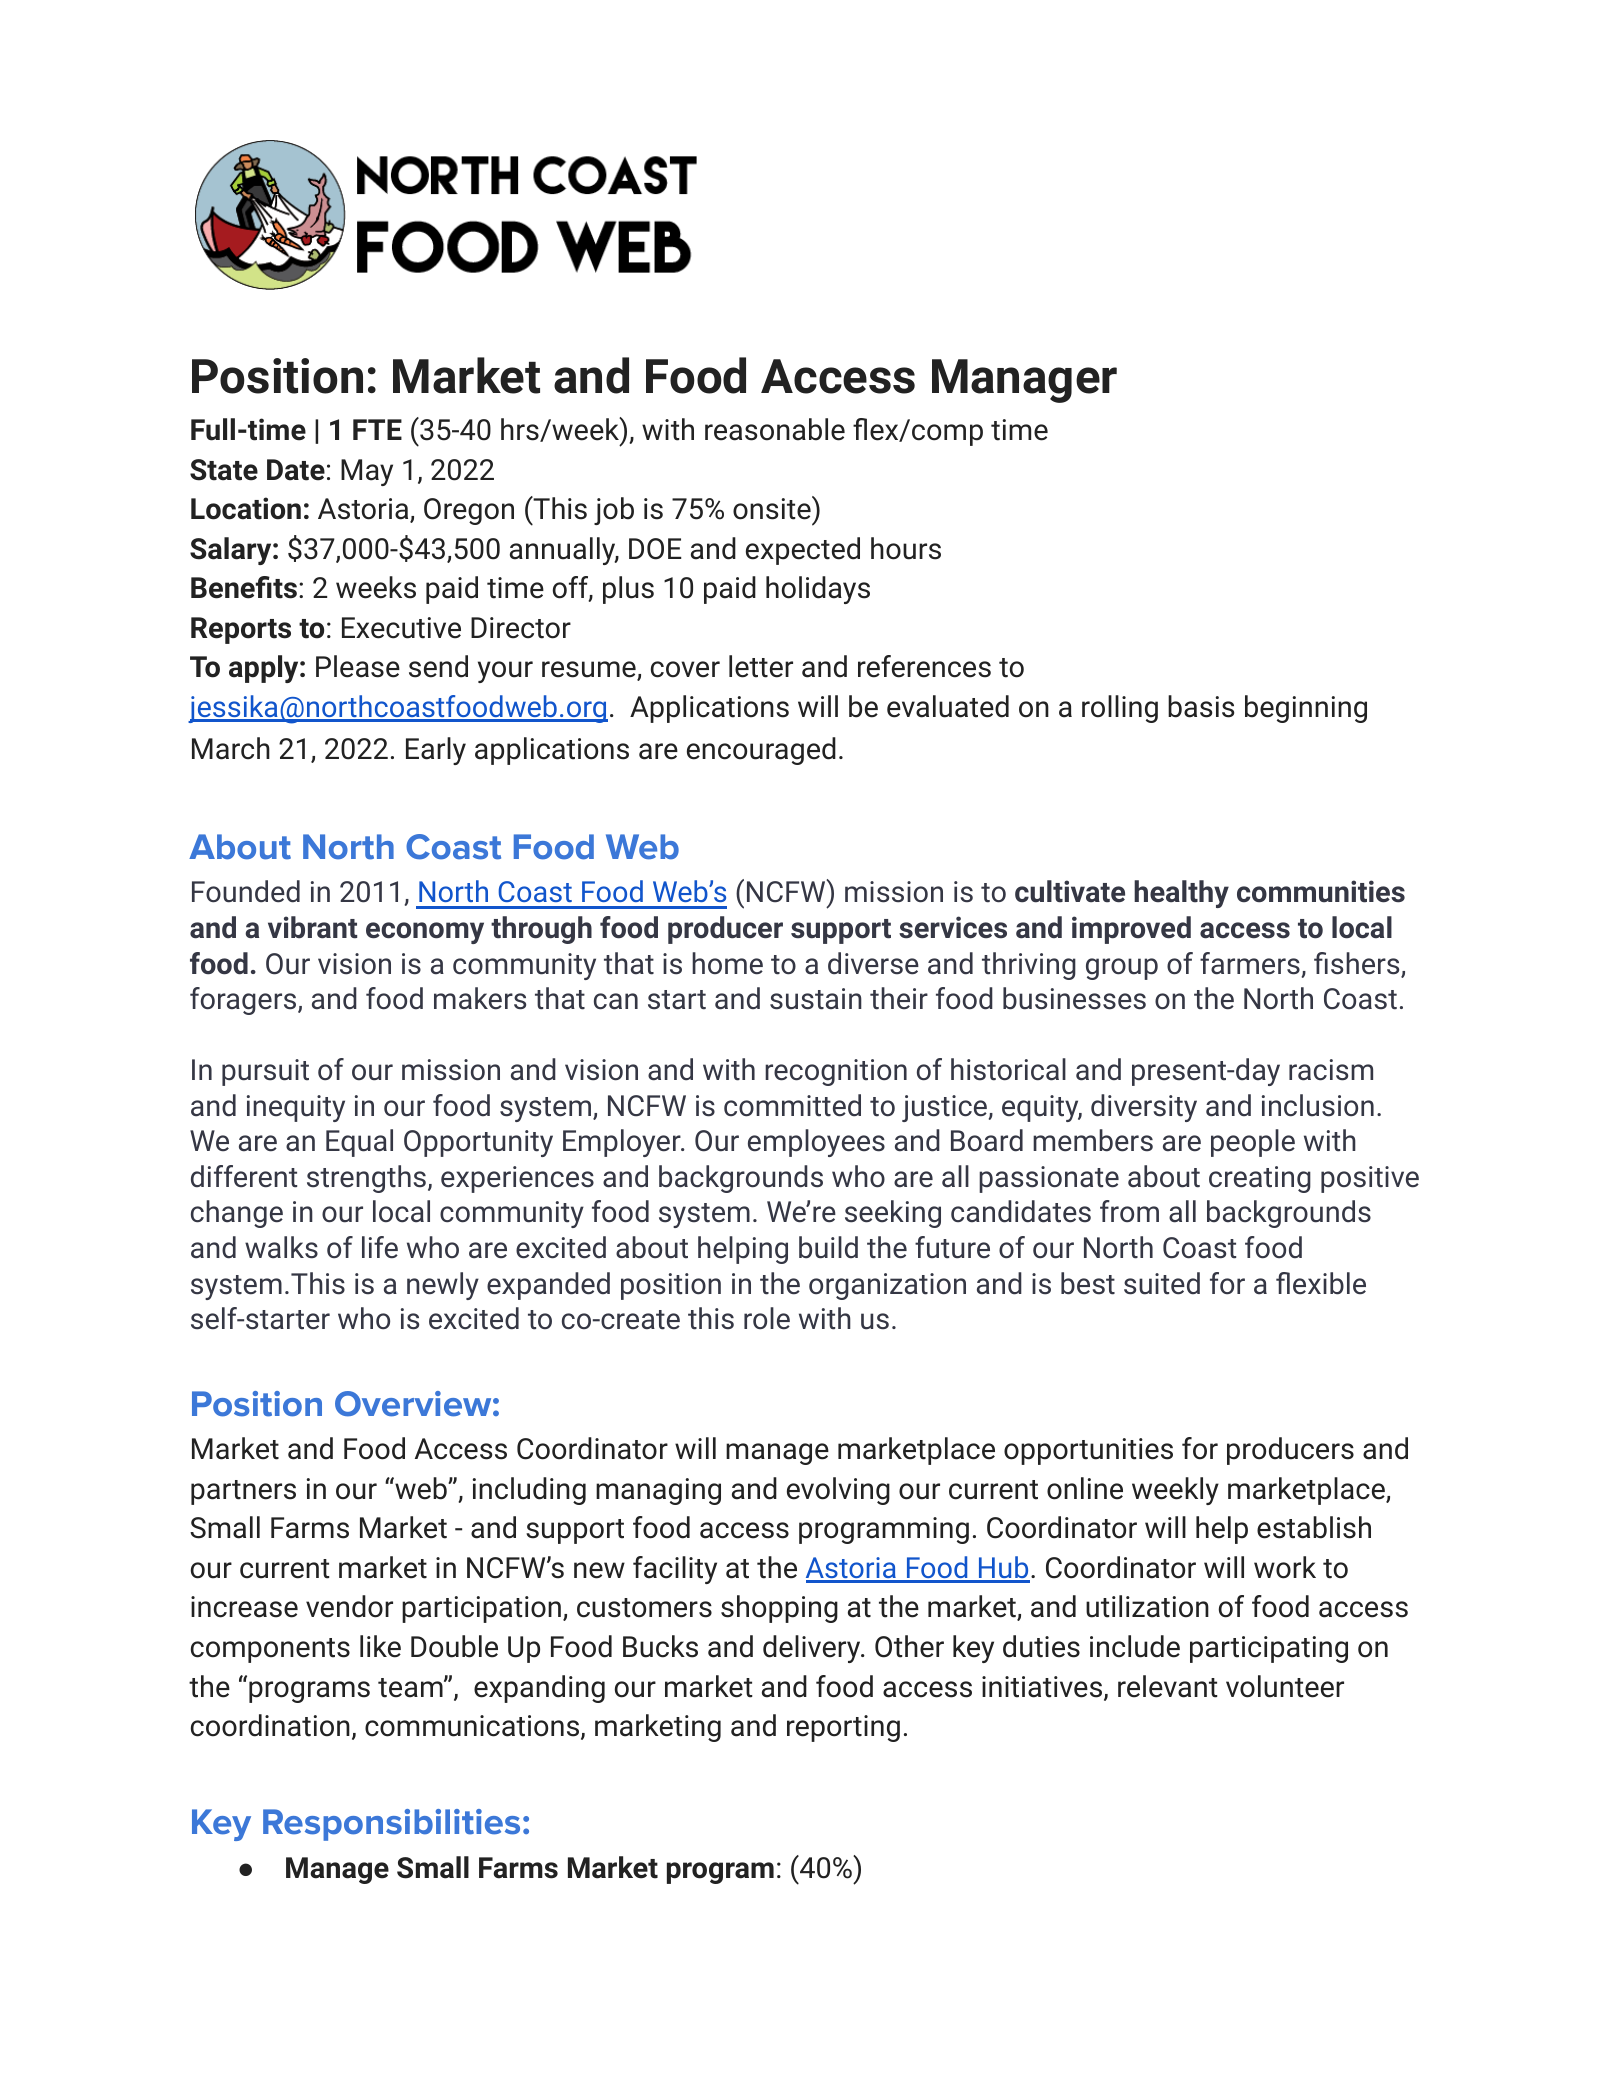 This screenshot has height=2086, width=1612. Describe the element at coordinates (312, 927) in the screenshot. I see `vibrant` at that location.
